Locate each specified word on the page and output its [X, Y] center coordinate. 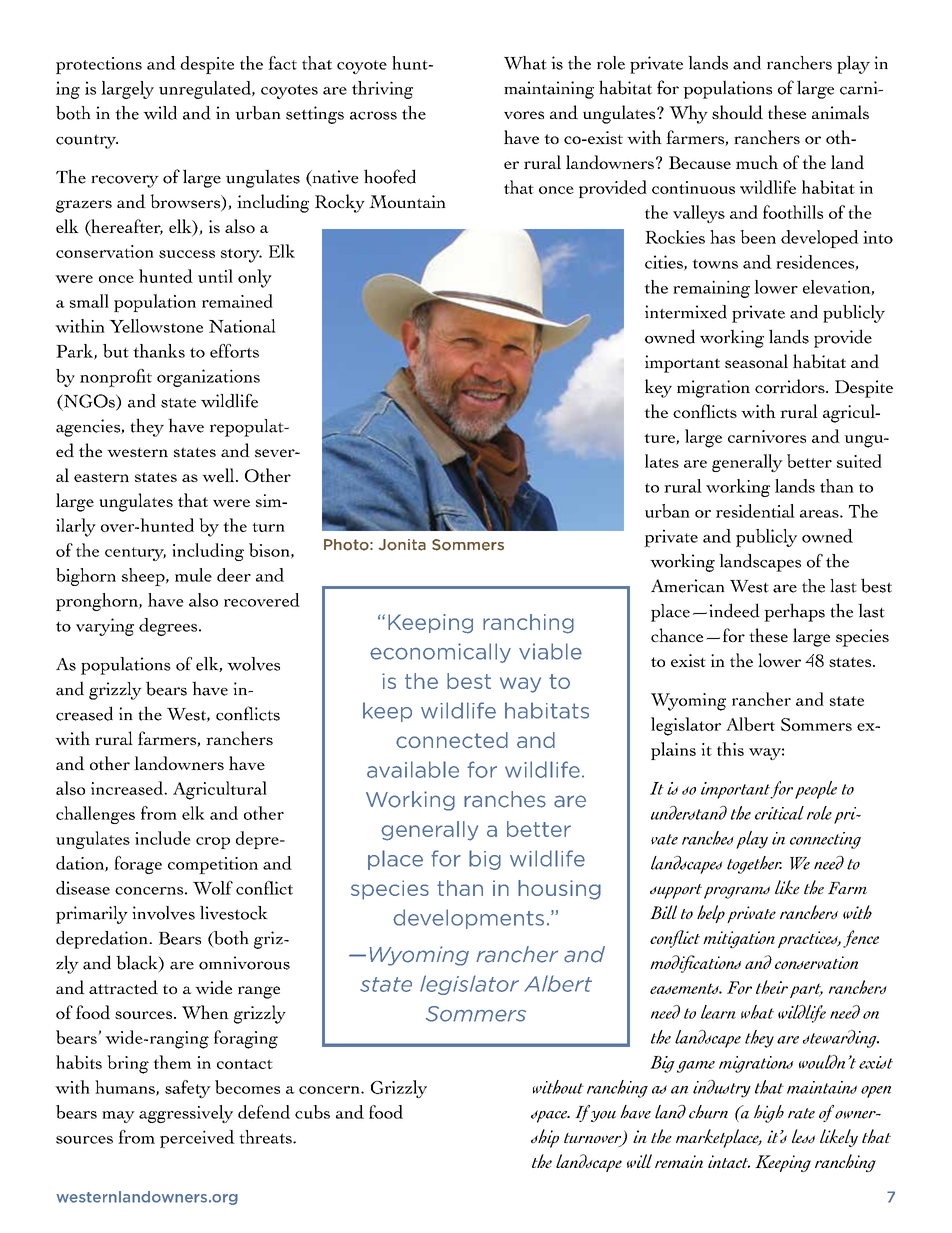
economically [440, 653]
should [737, 112]
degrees [169, 627]
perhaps [794, 612]
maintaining [549, 90]
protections [99, 65]
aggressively [186, 1114]
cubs [312, 1112]
